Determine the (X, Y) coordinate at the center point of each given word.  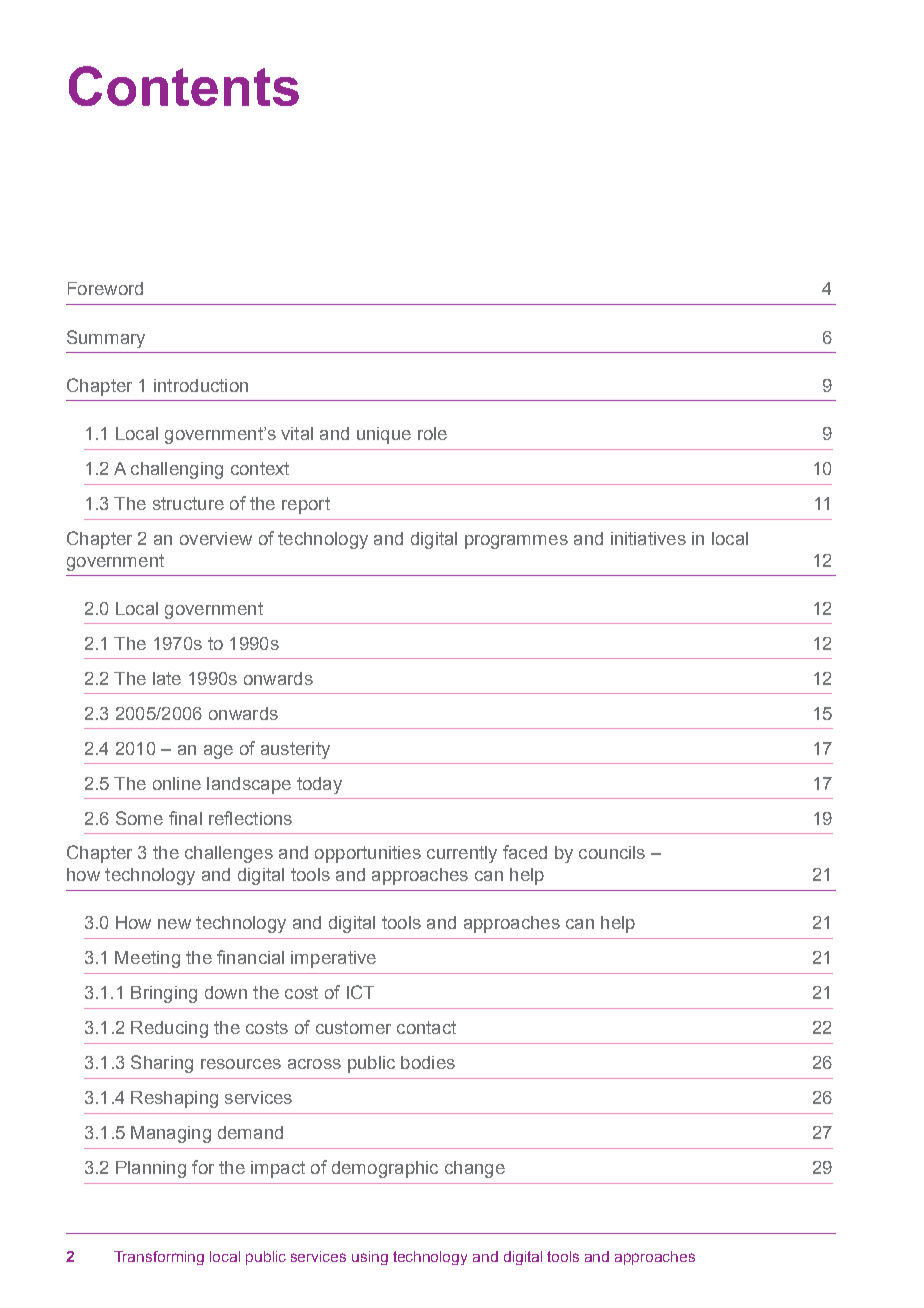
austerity (295, 750)
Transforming (159, 1258)
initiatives (648, 538)
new (174, 924)
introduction (201, 385)
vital (297, 433)
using (370, 1258)
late (167, 678)
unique (384, 435)
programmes (516, 542)
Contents (184, 86)
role (432, 433)
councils (612, 852)
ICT (360, 992)
